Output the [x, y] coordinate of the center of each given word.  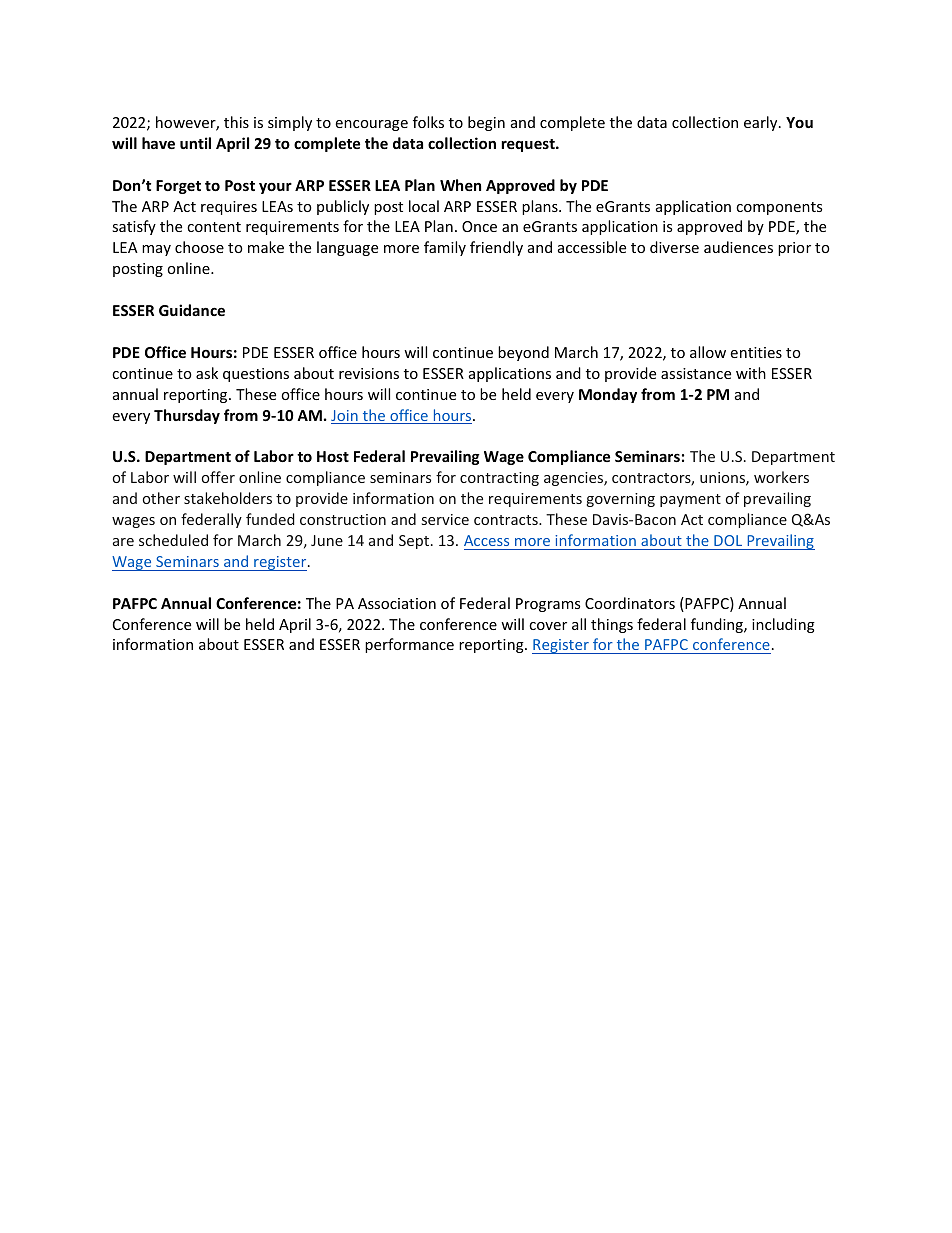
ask [207, 373]
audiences [738, 247]
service [445, 519]
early [762, 123]
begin [486, 123]
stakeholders [228, 498]
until [195, 143]
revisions [369, 373]
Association [397, 603]
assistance [696, 373]
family [445, 248]
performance [409, 645]
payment [690, 500]
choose [199, 247]
